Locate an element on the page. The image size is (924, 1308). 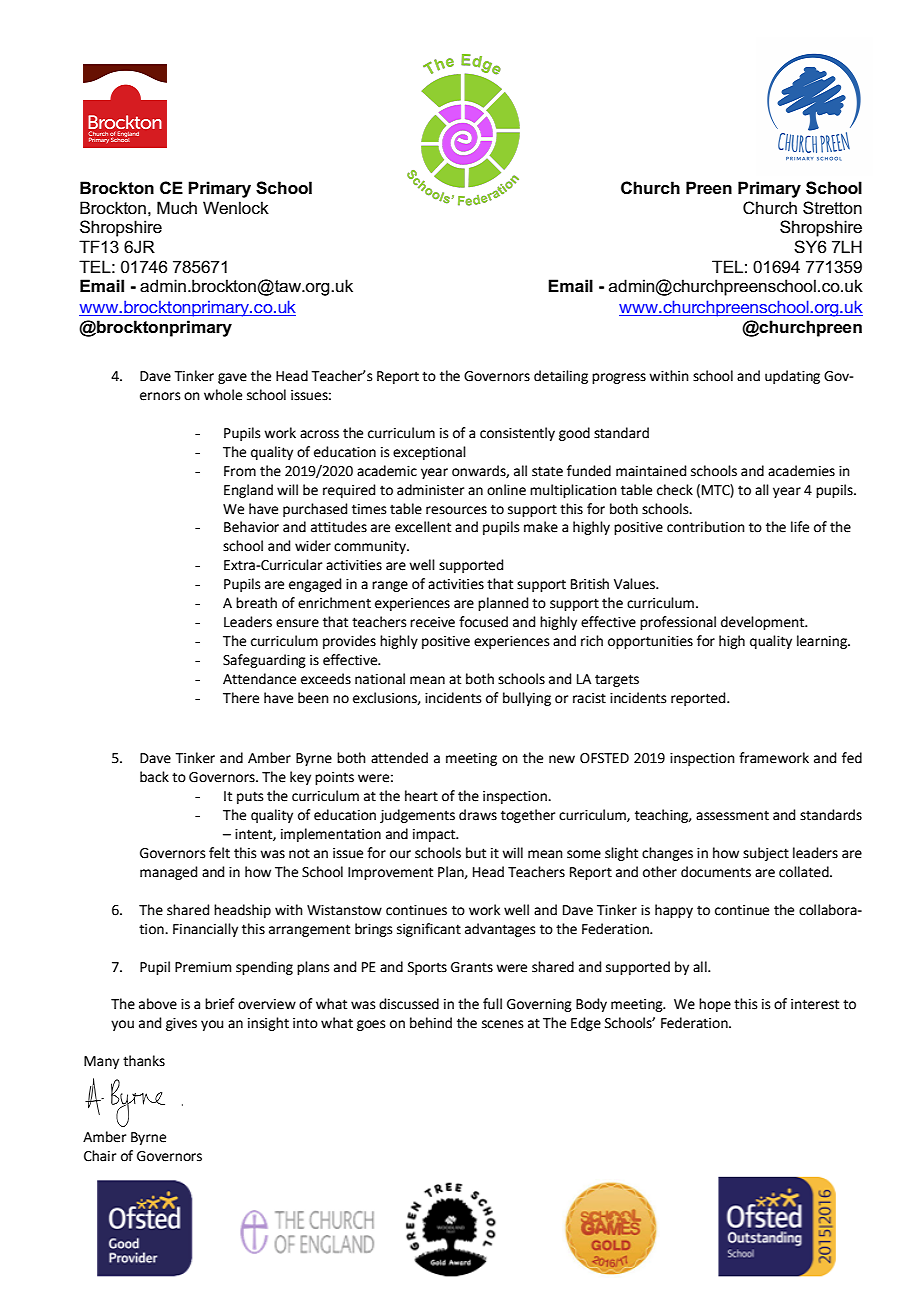
Behavior is located at coordinates (251, 527).
